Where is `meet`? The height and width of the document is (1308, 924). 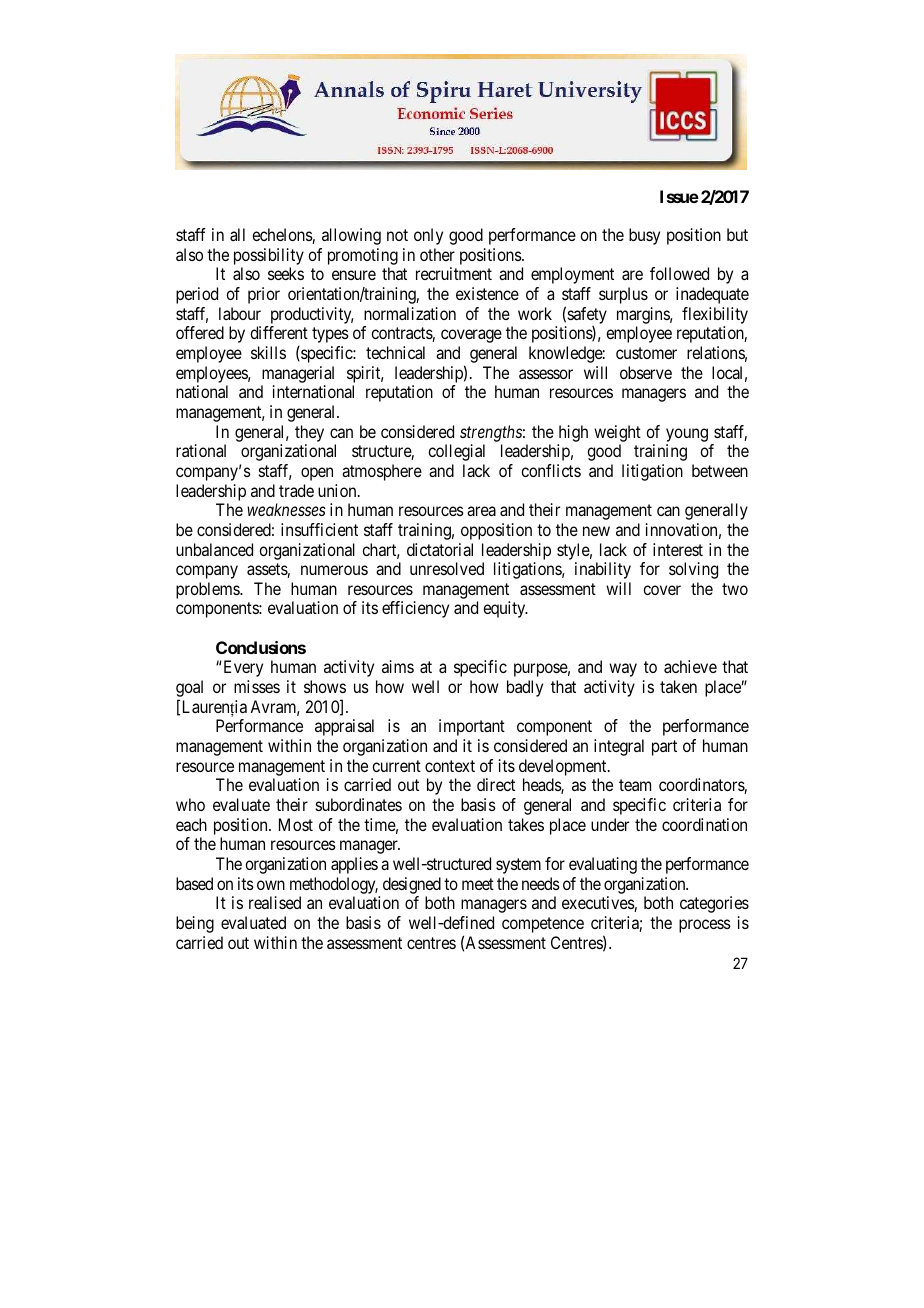
meet is located at coordinates (478, 884).
